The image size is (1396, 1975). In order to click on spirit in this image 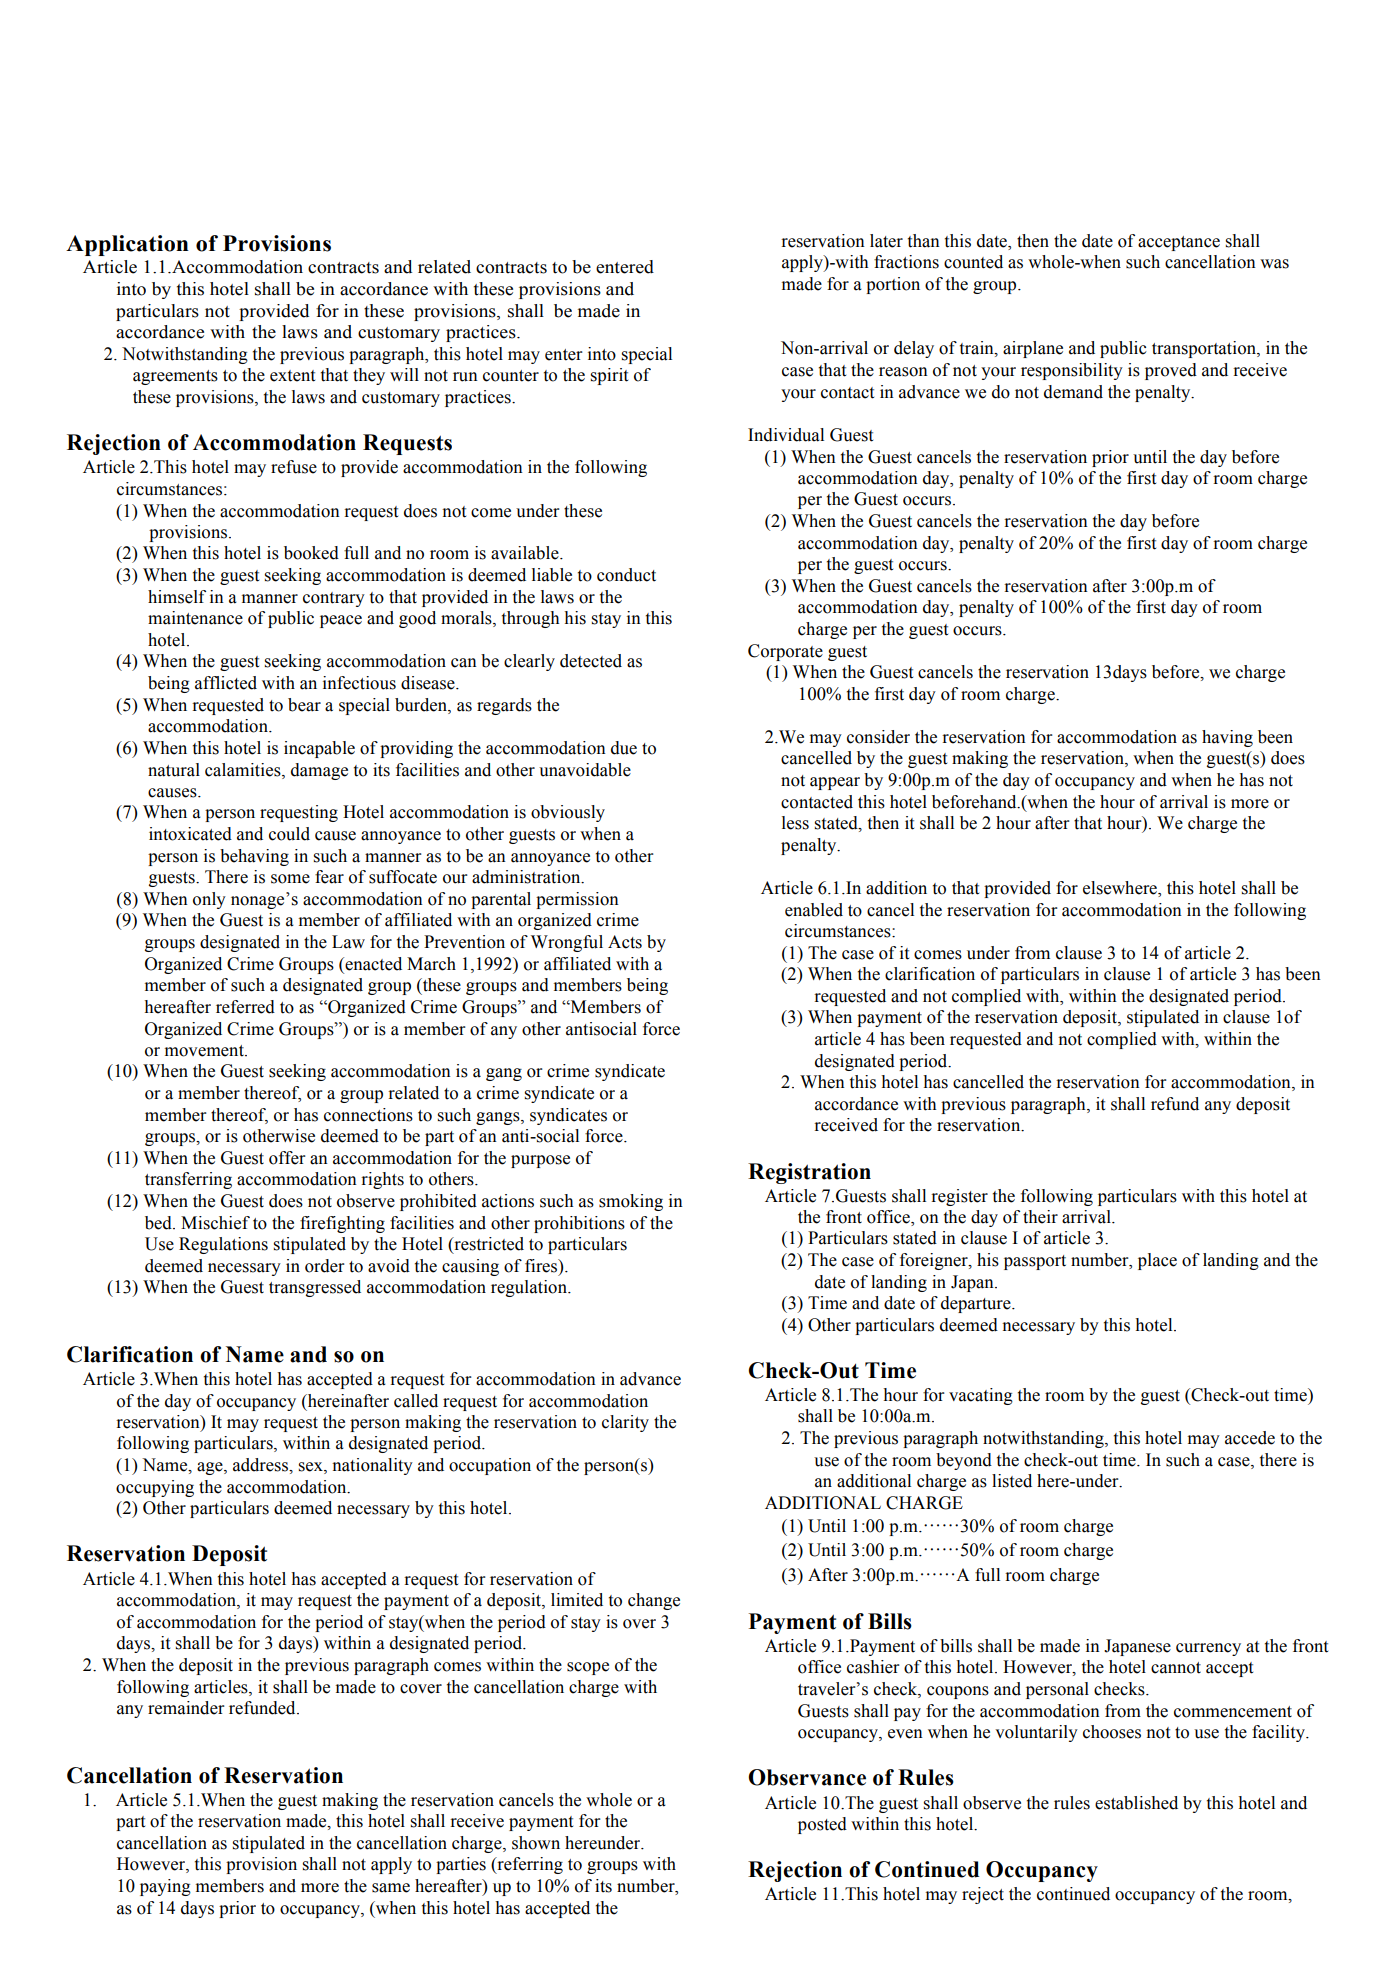, I will do `click(609, 376)`.
